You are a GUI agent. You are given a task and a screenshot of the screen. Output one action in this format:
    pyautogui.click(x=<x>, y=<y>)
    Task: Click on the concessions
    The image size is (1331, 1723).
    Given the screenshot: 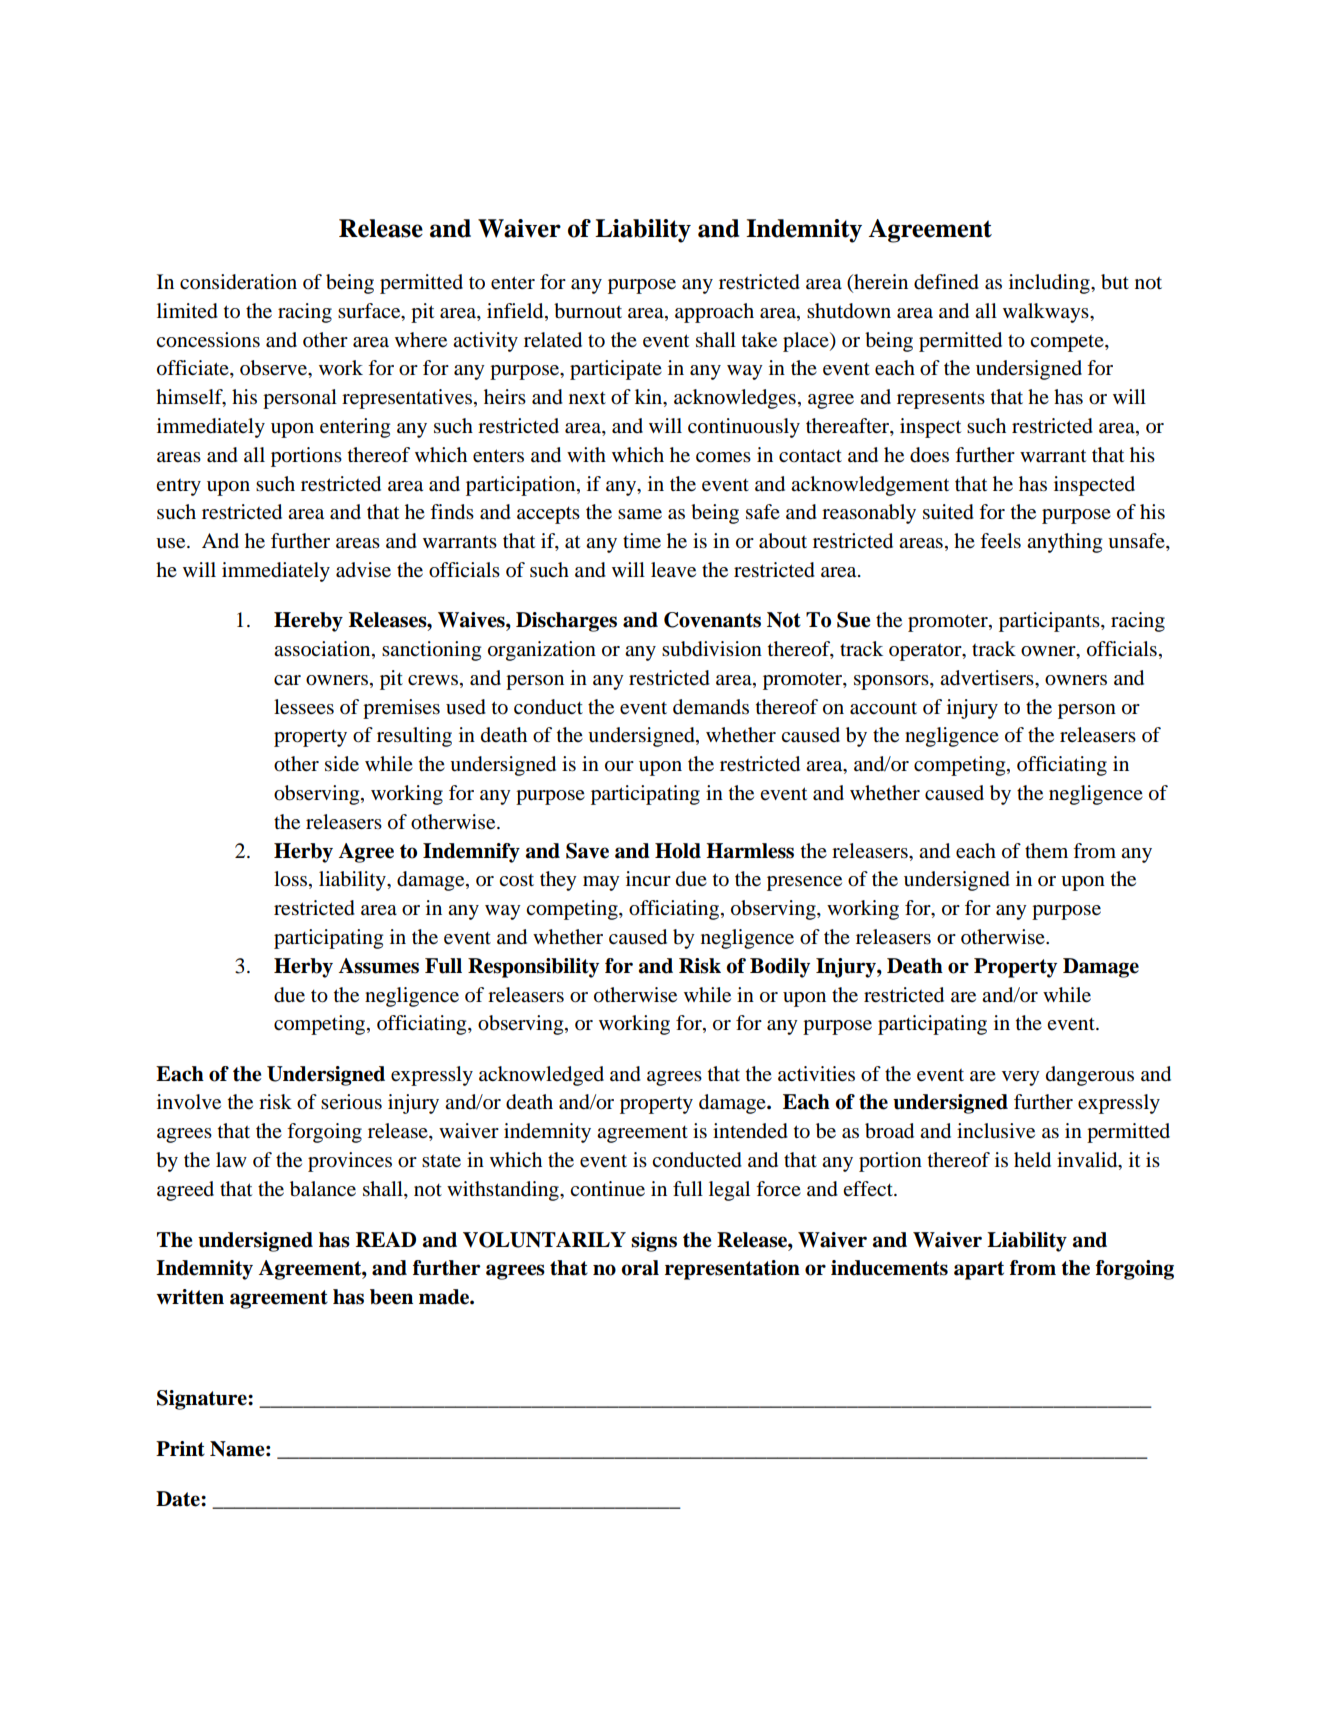 What is the action you would take?
    pyautogui.click(x=208, y=340)
